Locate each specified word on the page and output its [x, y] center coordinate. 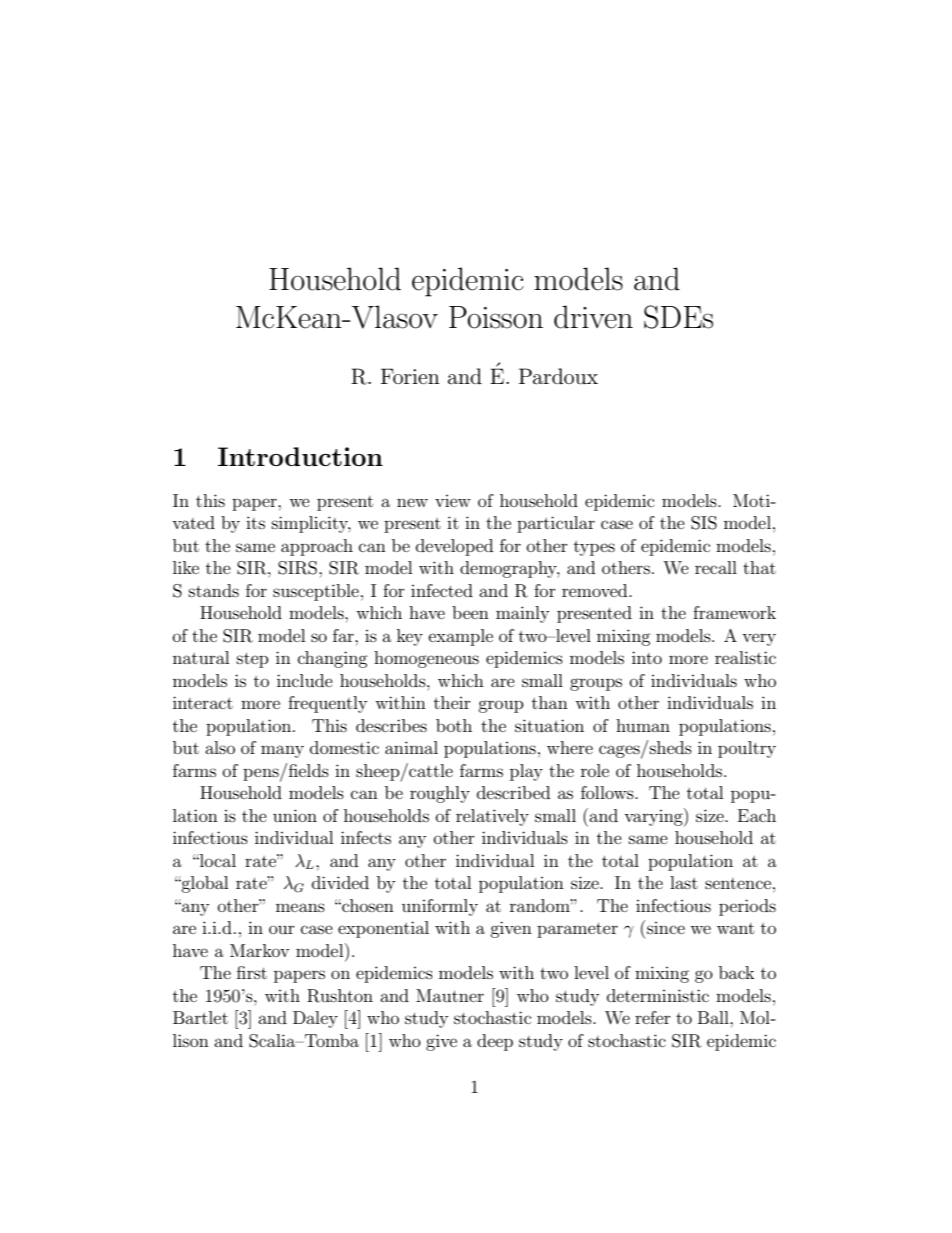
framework [734, 612]
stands [214, 590]
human [643, 725]
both [454, 725]
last [684, 882]
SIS [704, 523]
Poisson [496, 317]
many [282, 751]
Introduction [300, 456]
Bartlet [200, 1017]
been [470, 612]
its [255, 522]
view [453, 501]
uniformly [440, 907]
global [204, 884]
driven [593, 317]
